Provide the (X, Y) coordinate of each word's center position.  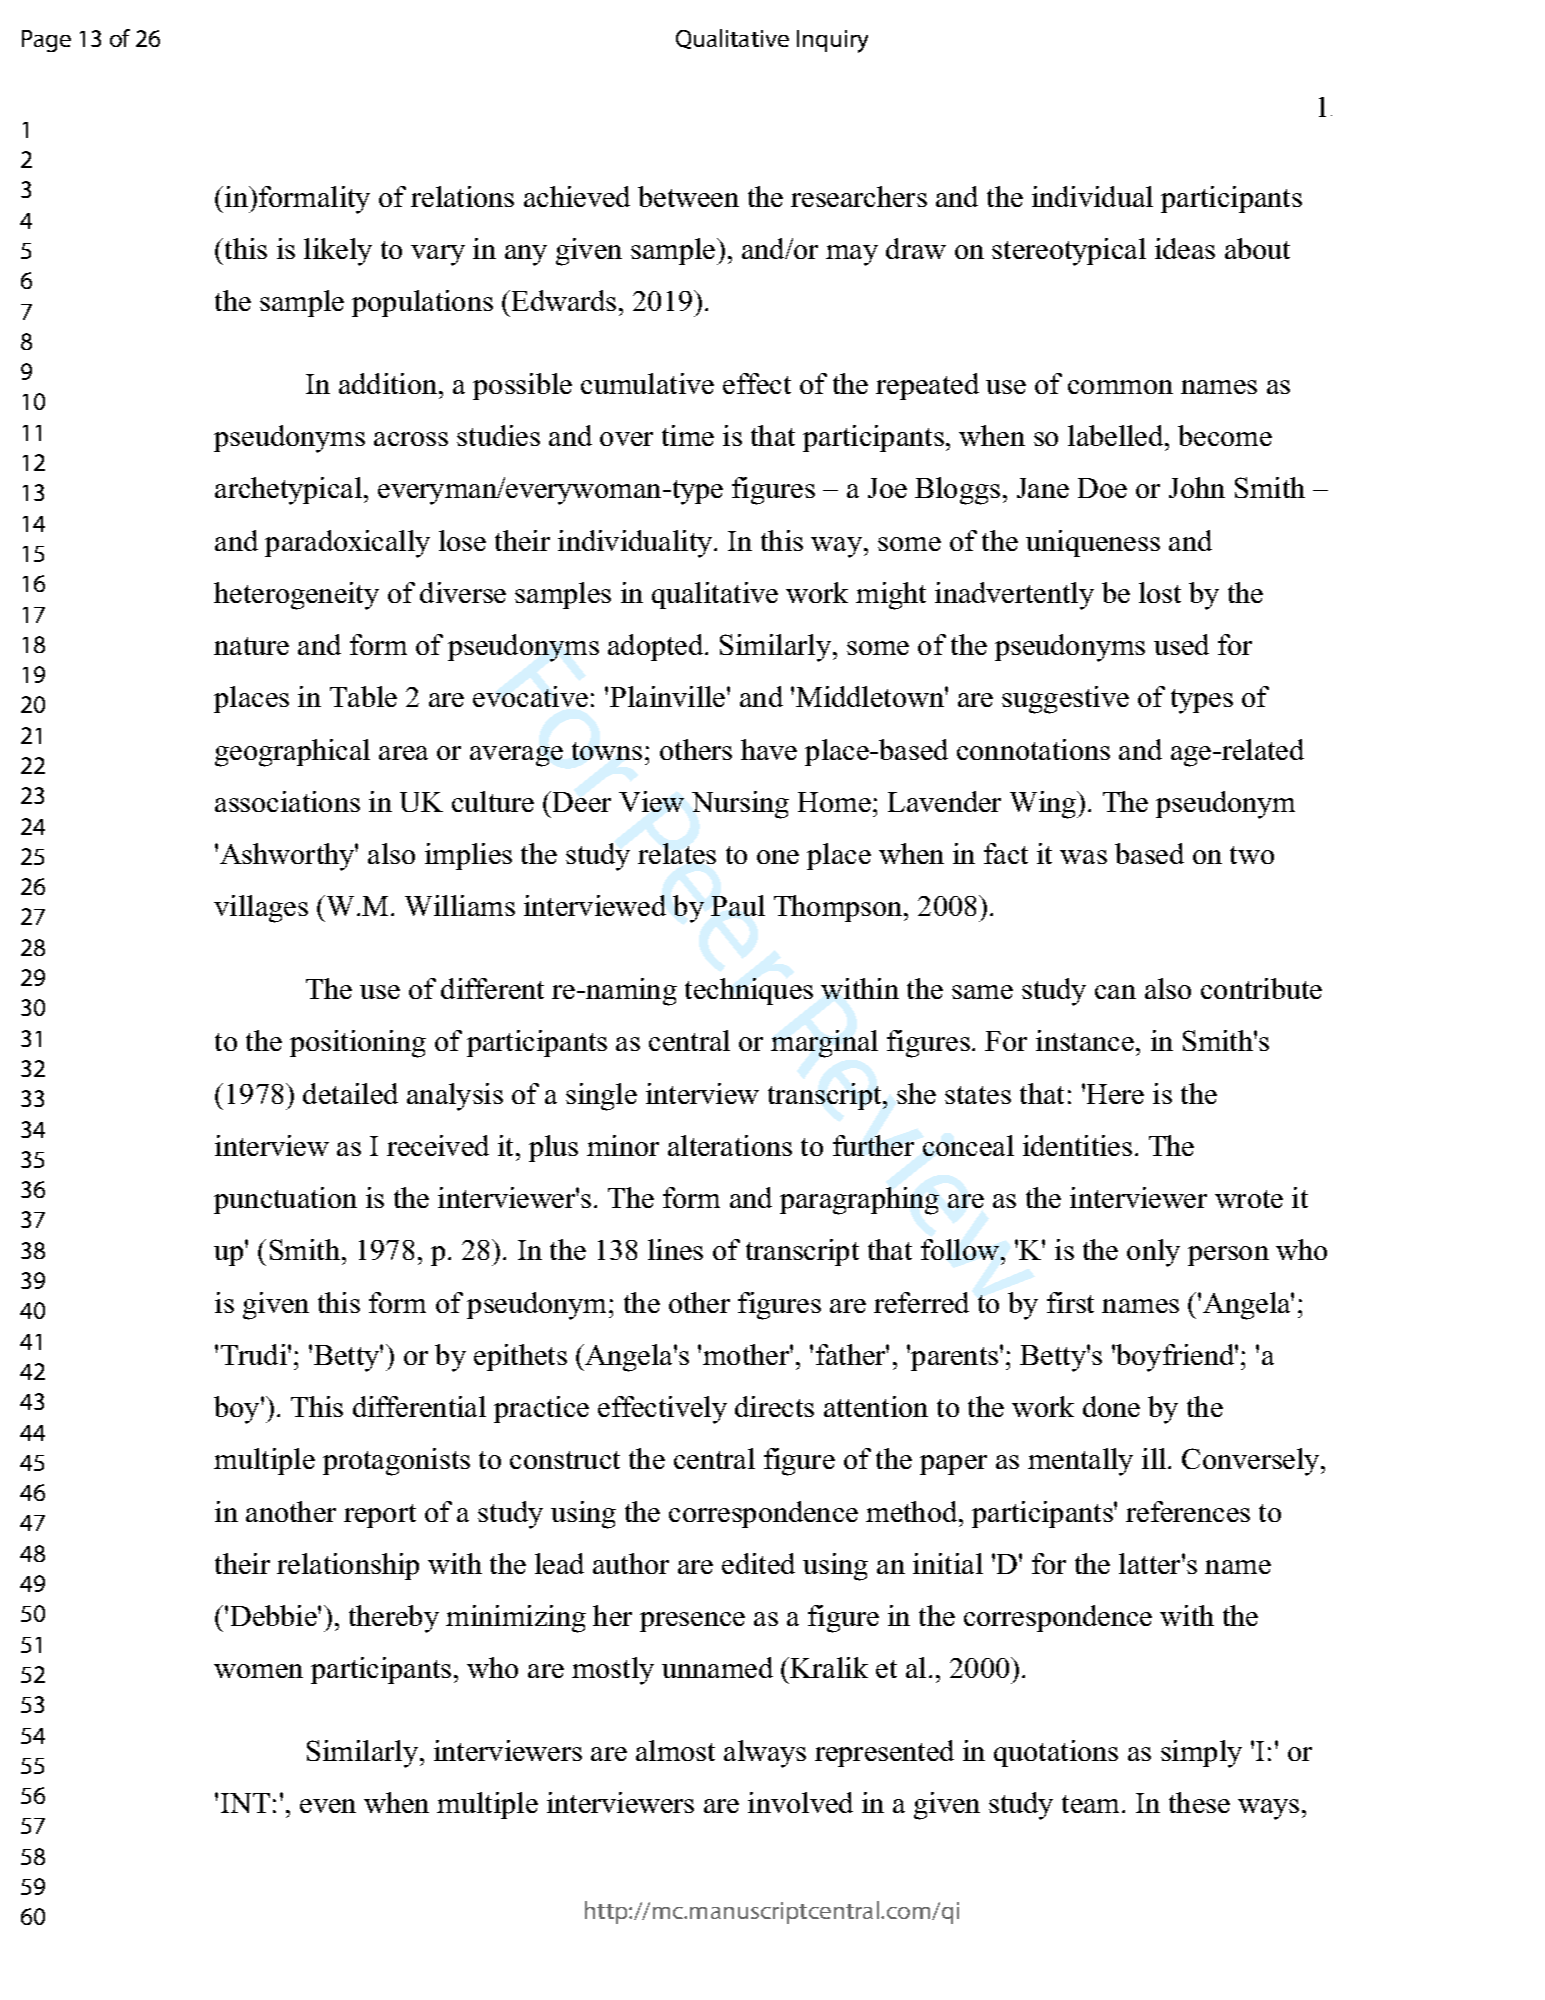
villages (261, 909)
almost (675, 1750)
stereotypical (1069, 252)
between (688, 196)
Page (46, 41)
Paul (738, 905)
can (1115, 992)
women (258, 1671)
